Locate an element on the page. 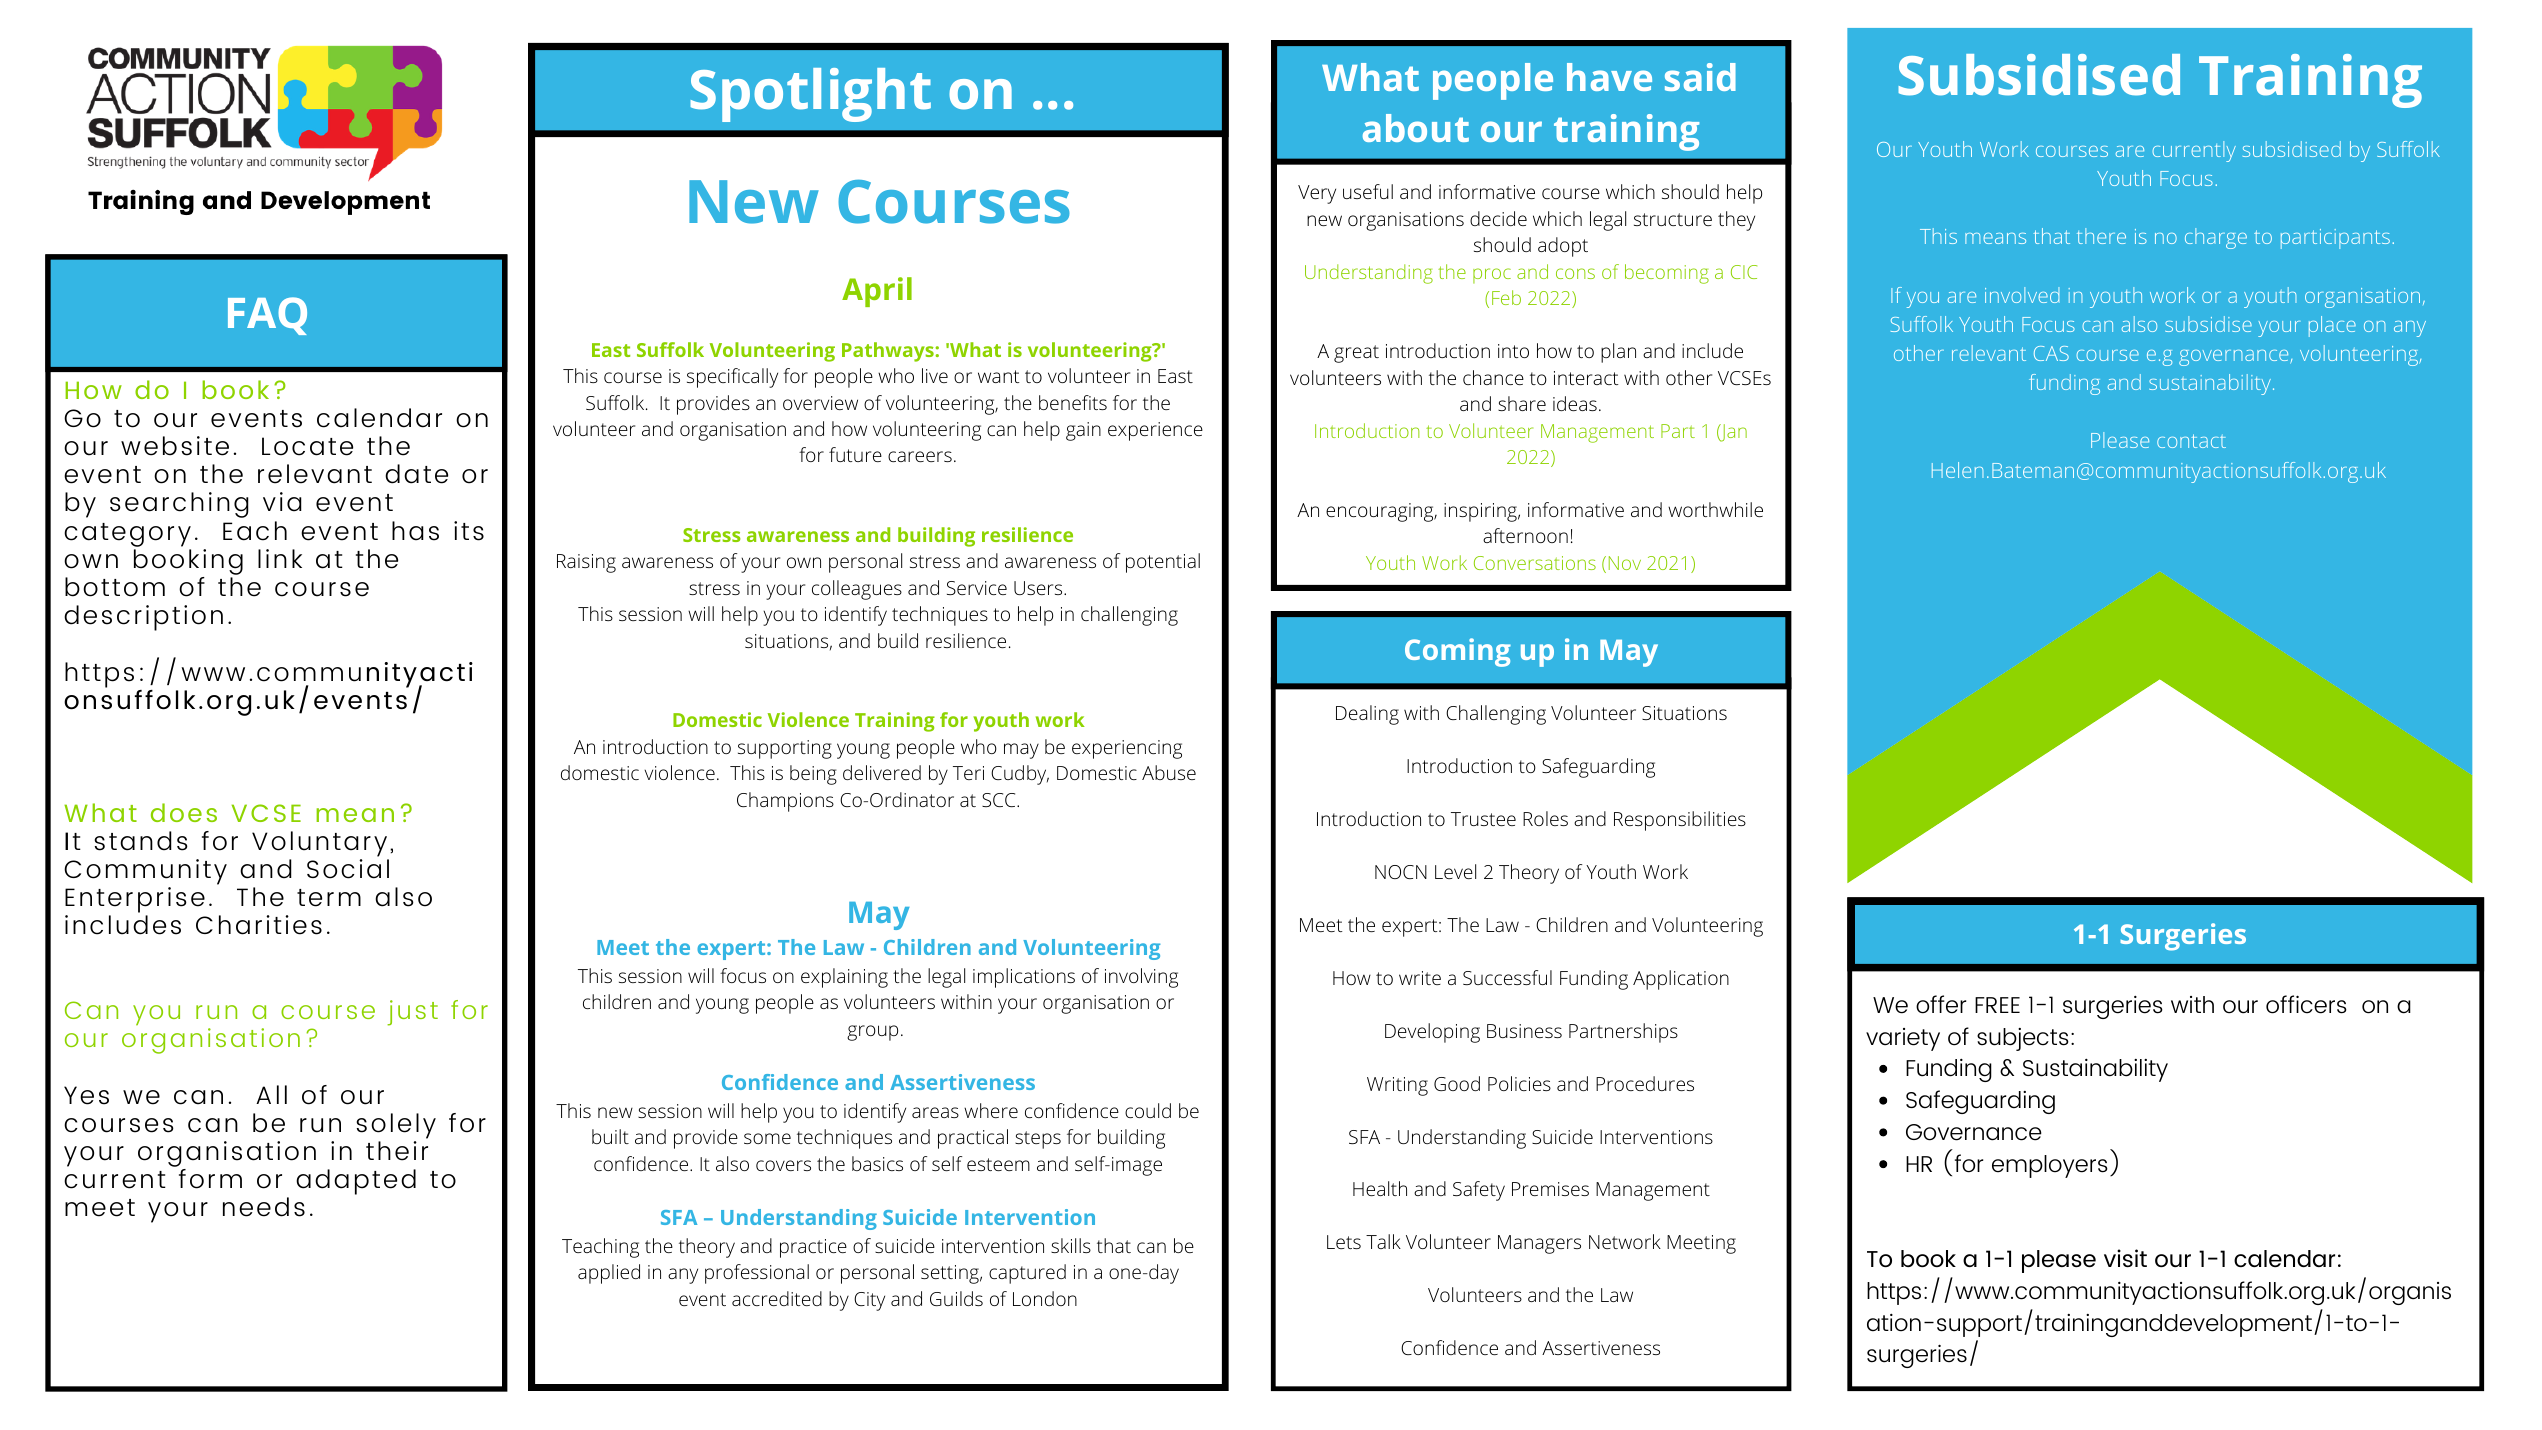 The width and height of the page is (2542, 1430). Responsibilities is located at coordinates (1680, 821).
